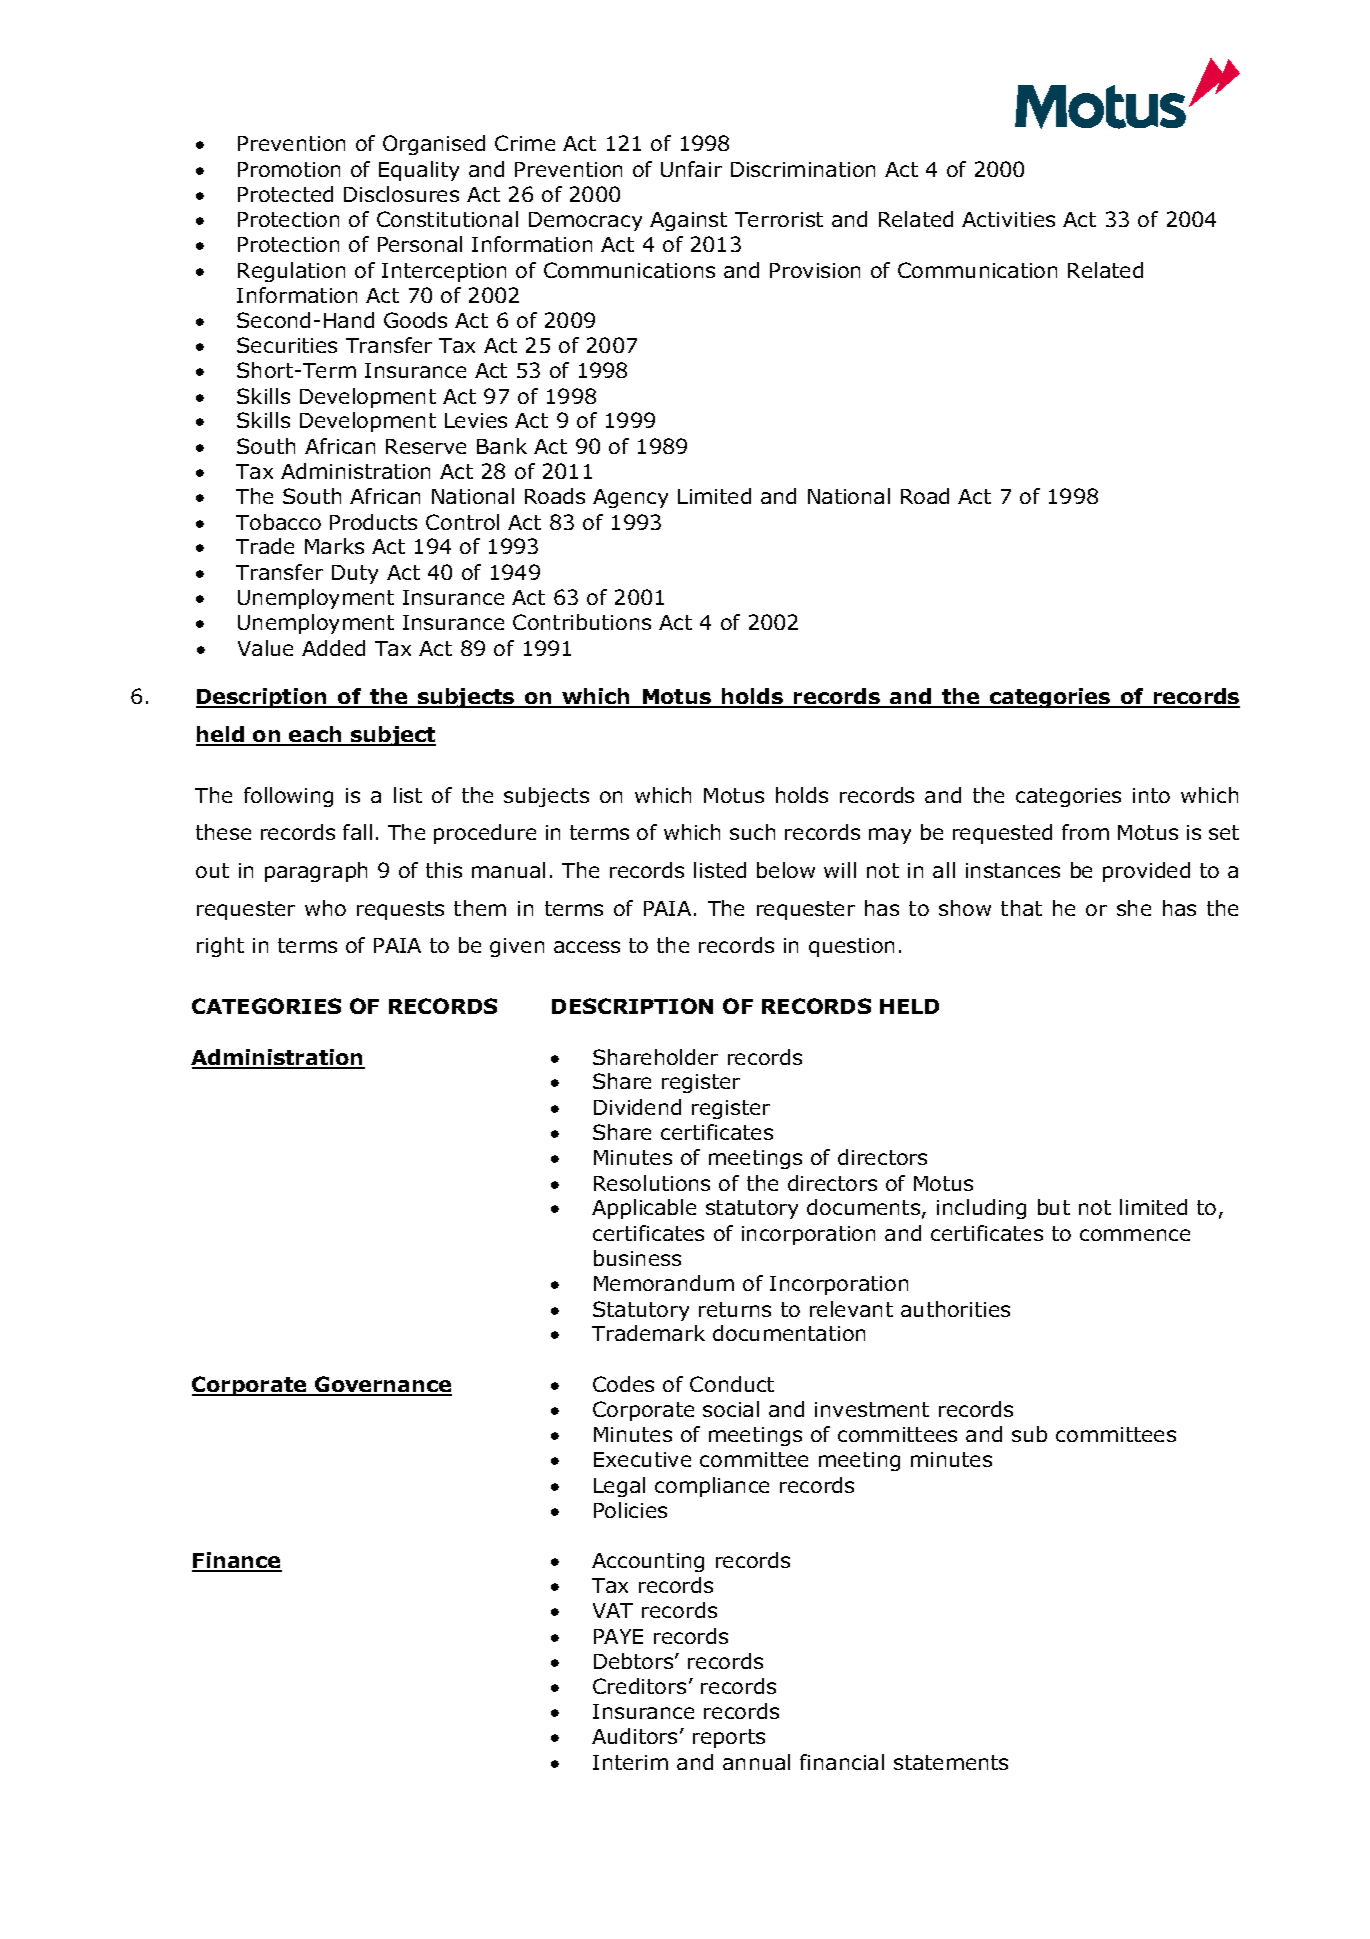 The width and height of the screenshot is (1370, 1939). What do you see at coordinates (637, 1107) in the screenshot?
I see `Dividend` at bounding box center [637, 1107].
